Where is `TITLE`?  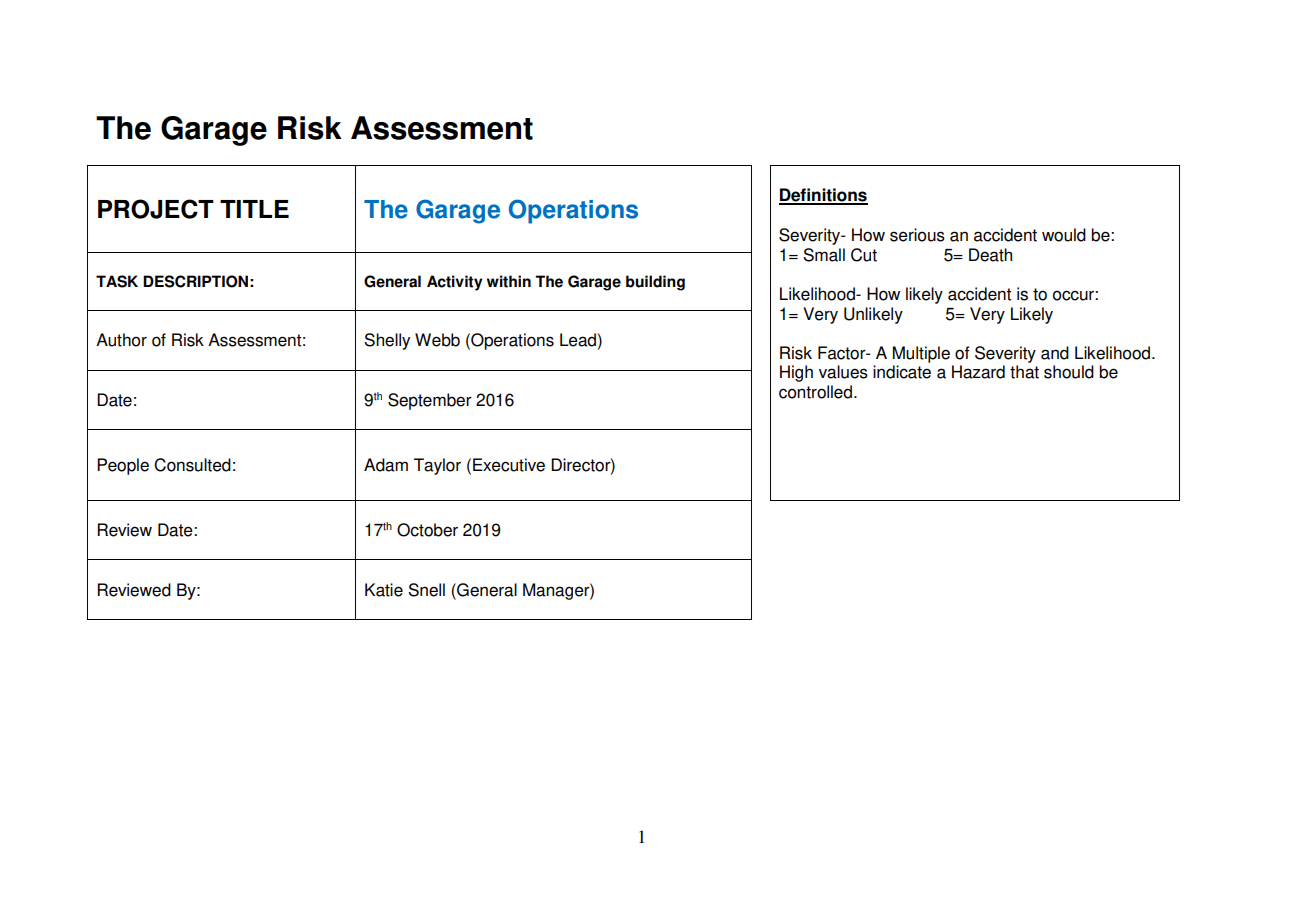 TITLE is located at coordinates (254, 209).
